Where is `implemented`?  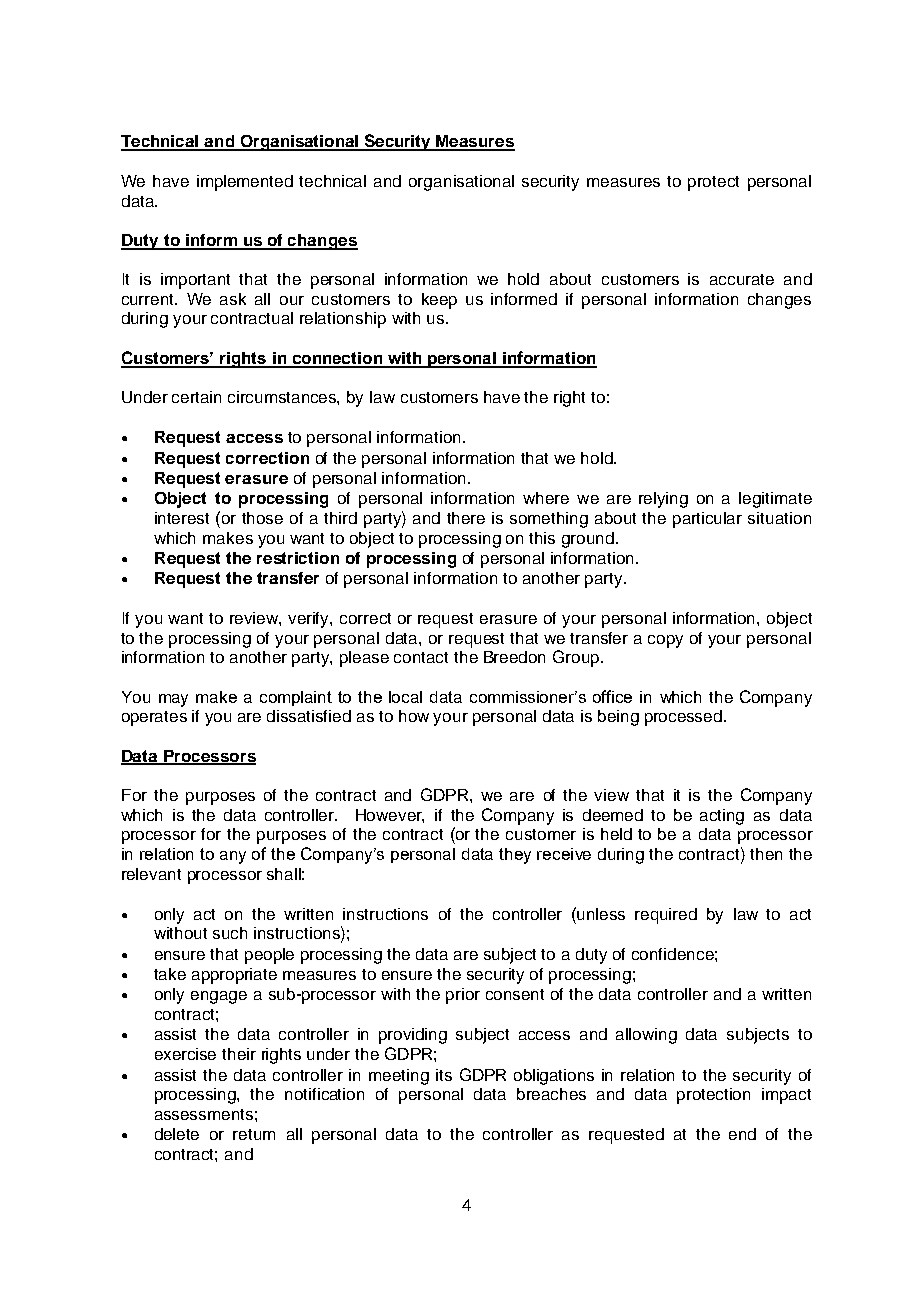
implemented is located at coordinates (245, 183).
